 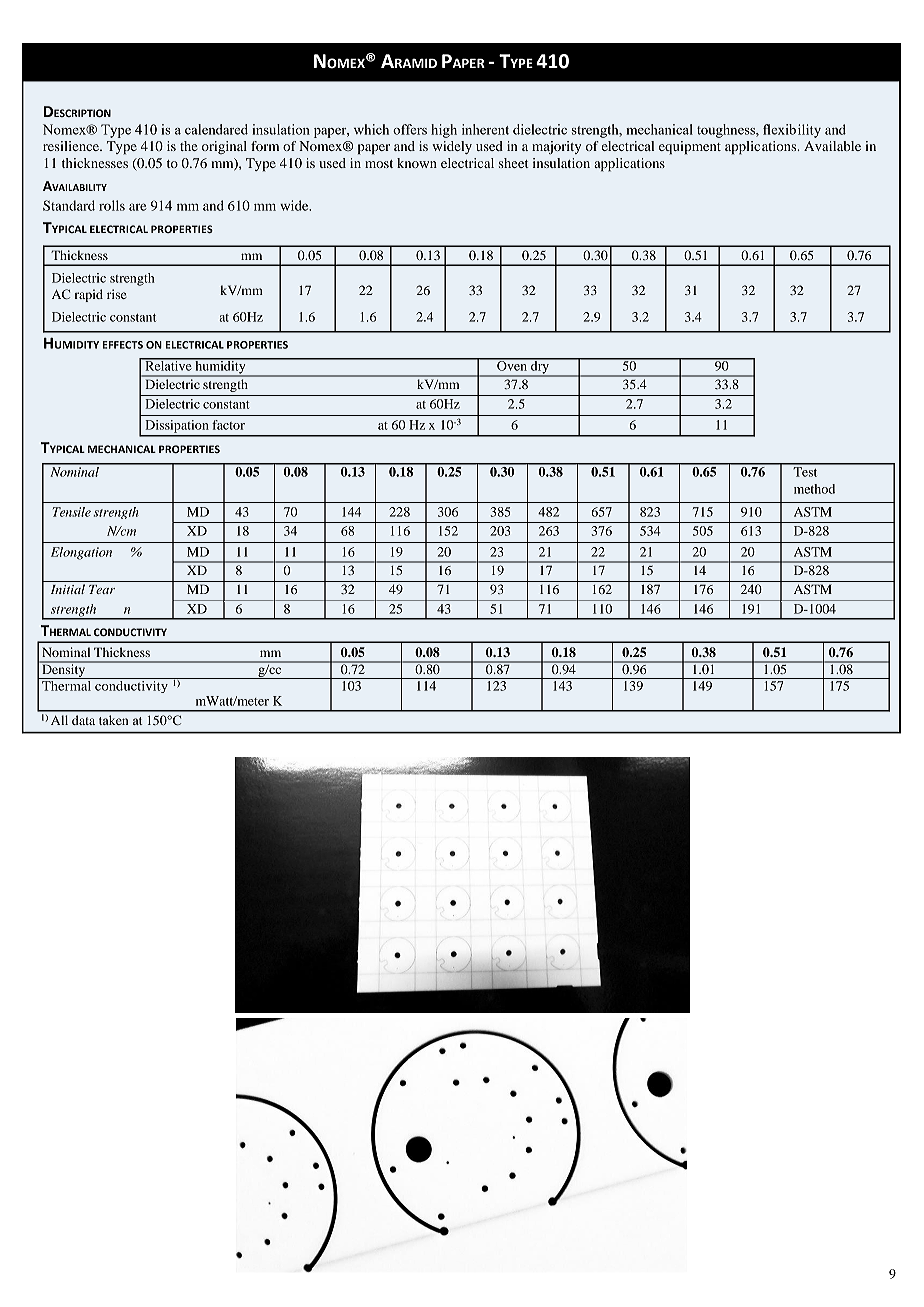 What do you see at coordinates (690, 148) in the document?
I see `equipment` at bounding box center [690, 148].
